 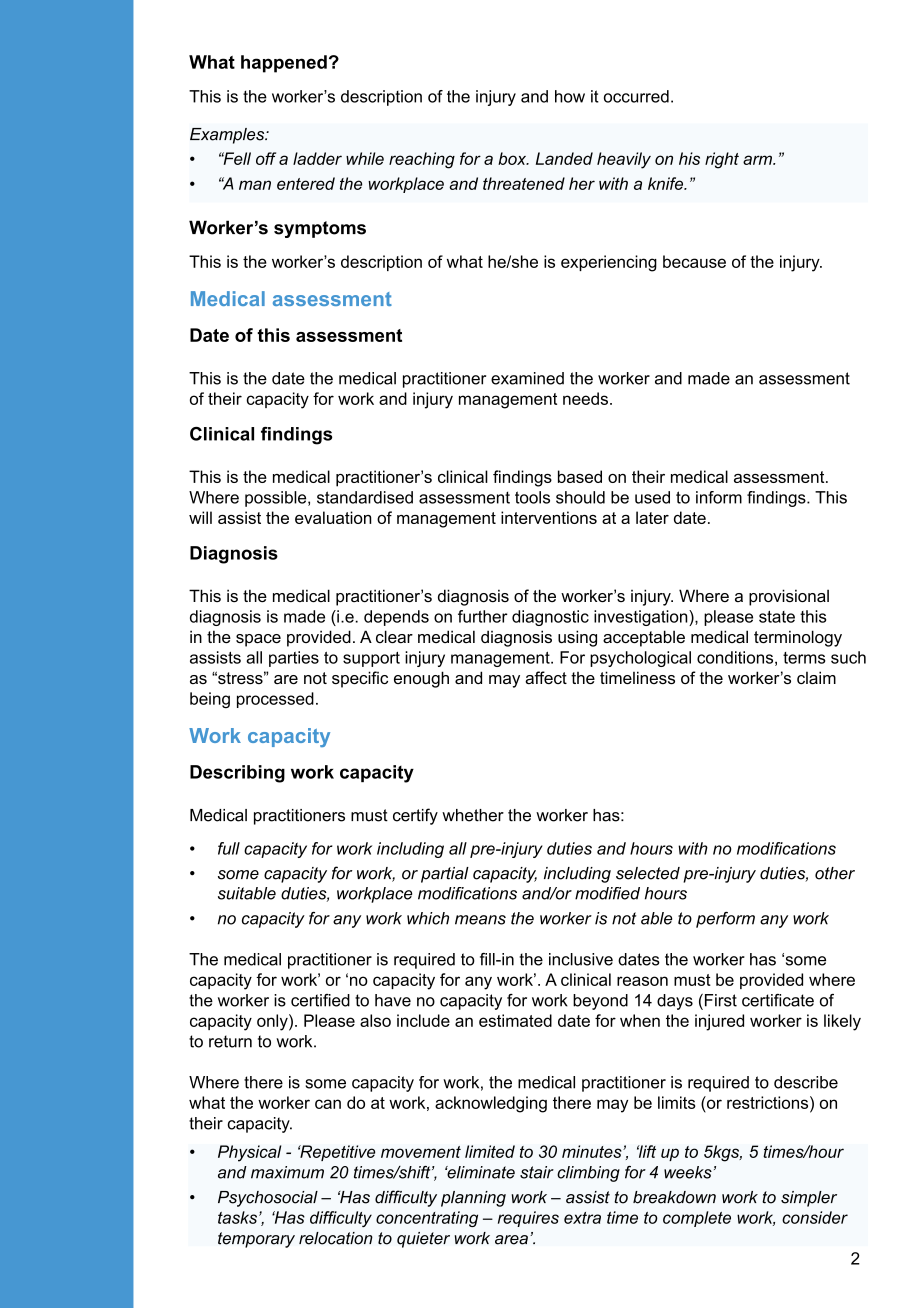 I want to click on terminology, so click(x=798, y=638).
